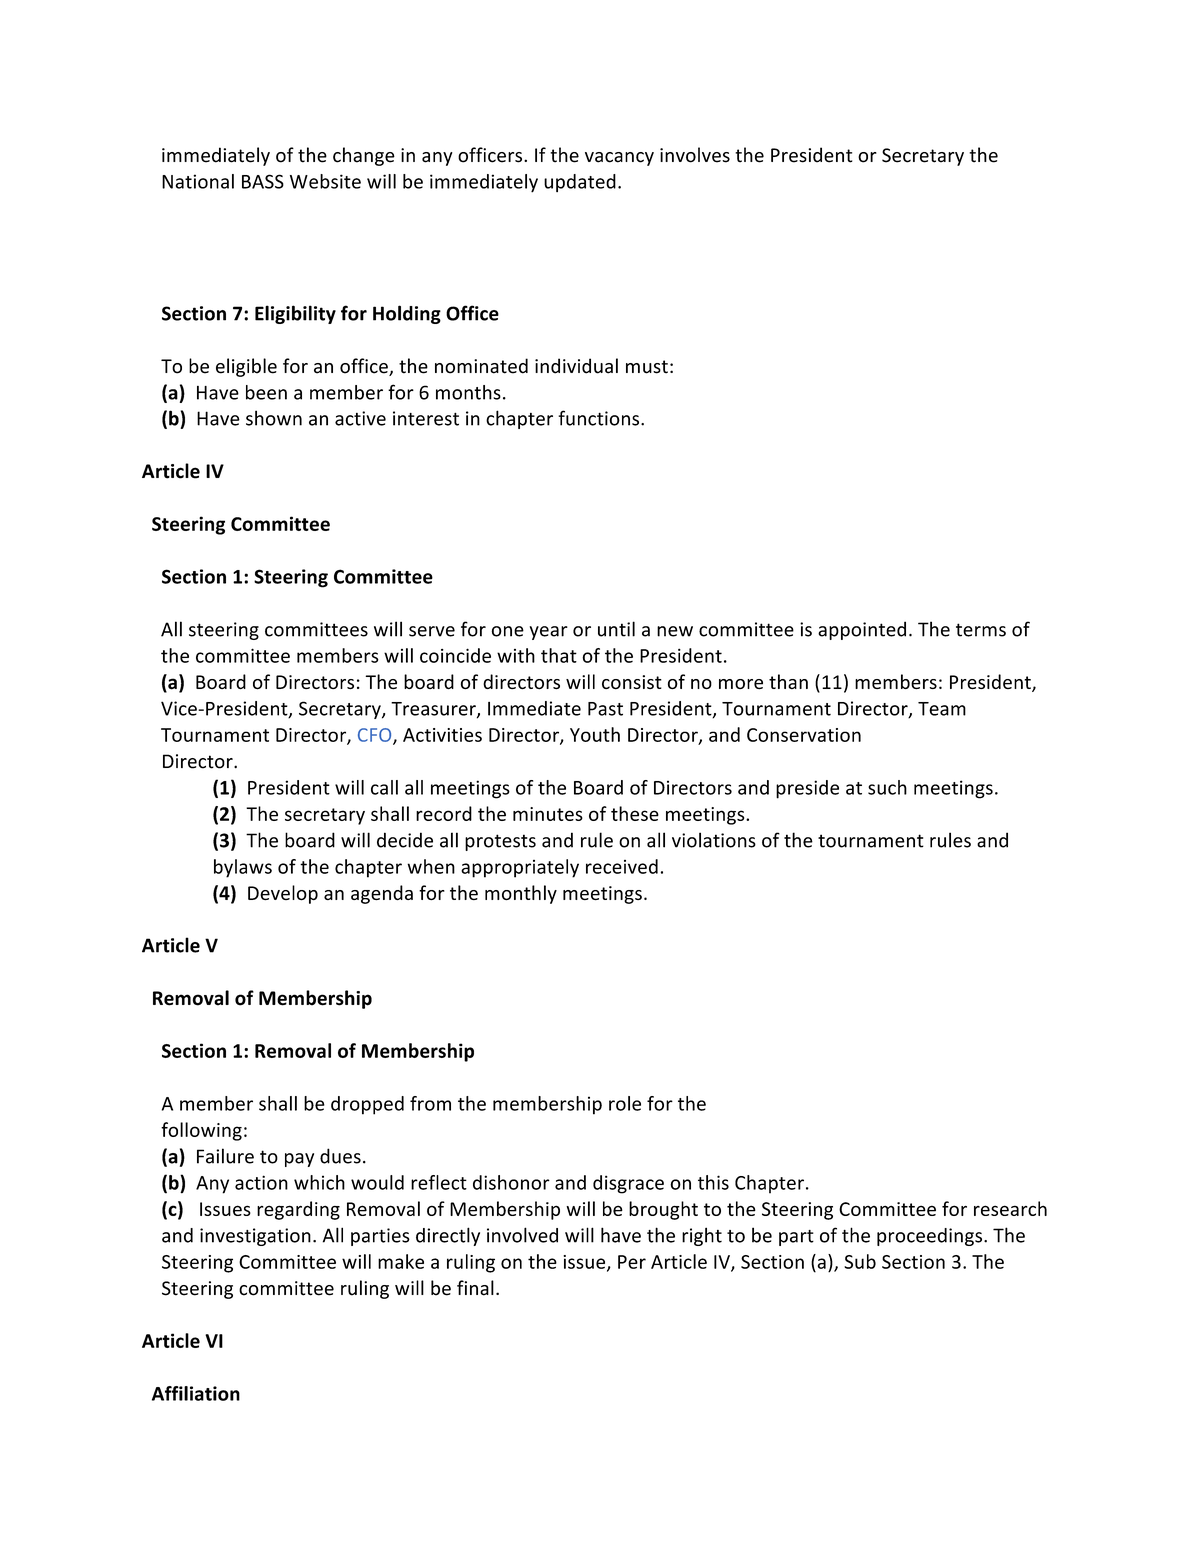 The image size is (1201, 1554). What do you see at coordinates (695, 155) in the screenshot?
I see `involves` at bounding box center [695, 155].
